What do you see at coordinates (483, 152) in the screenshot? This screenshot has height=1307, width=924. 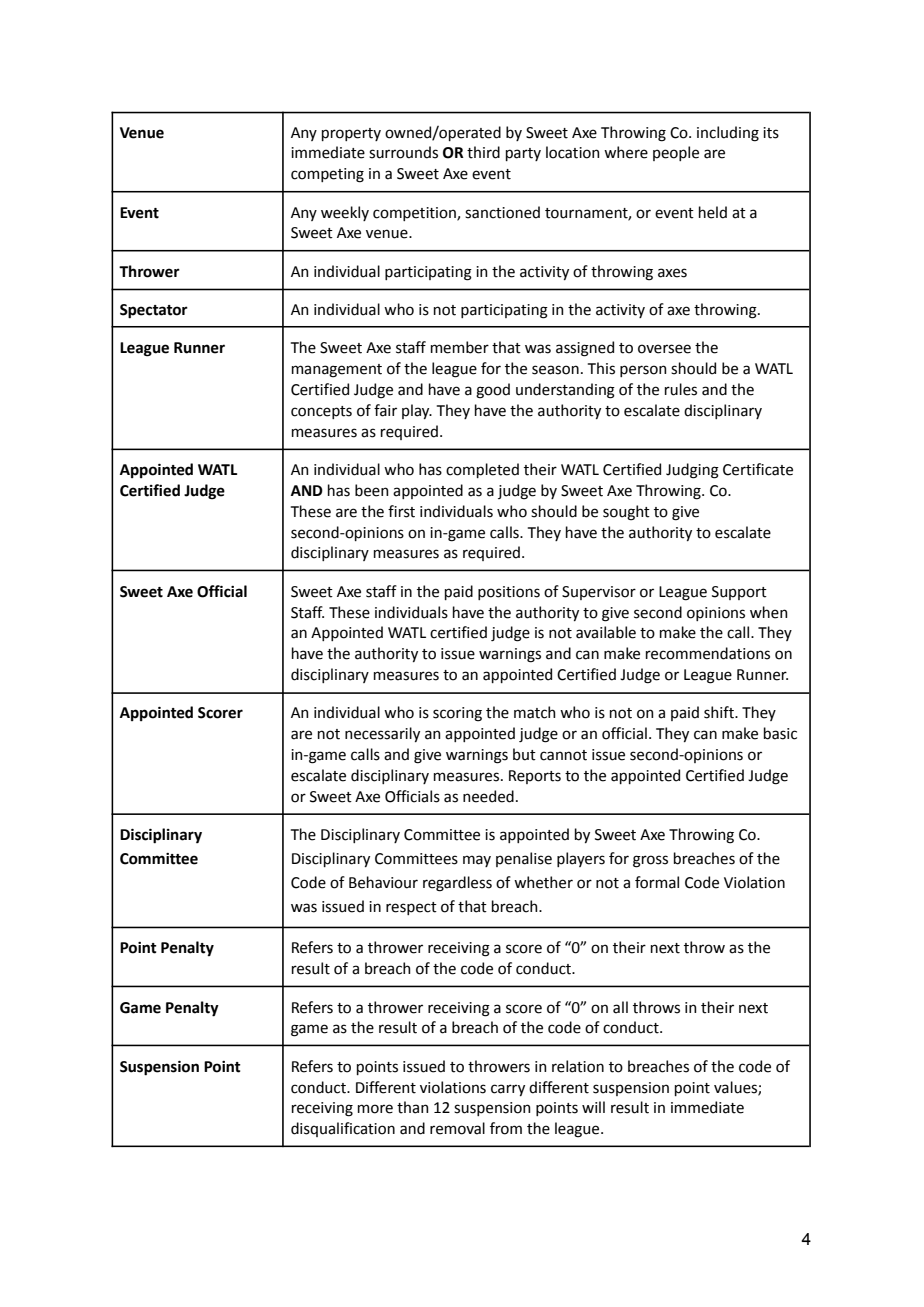 I see `third` at bounding box center [483, 152].
